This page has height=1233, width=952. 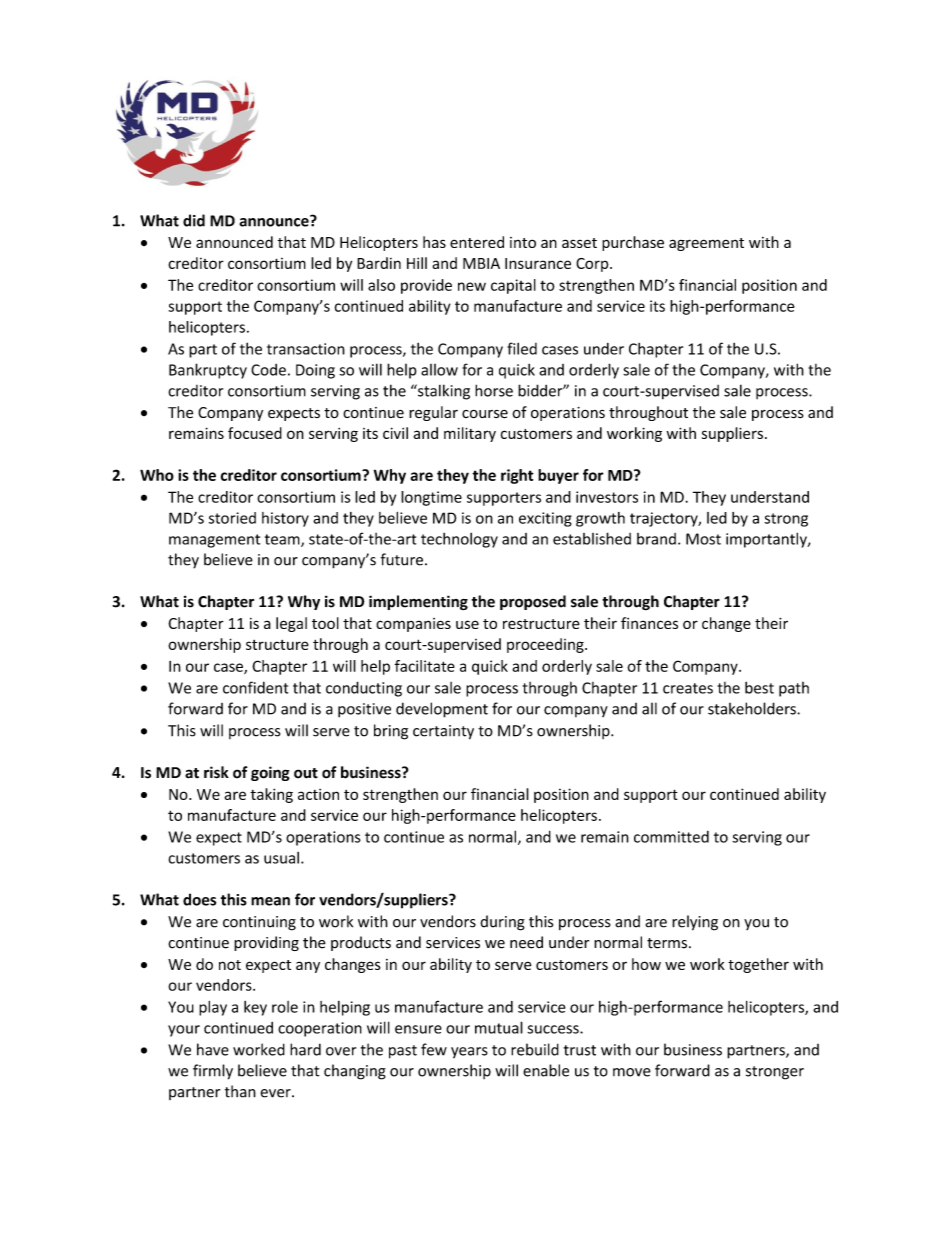 What do you see at coordinates (477, 242) in the page?
I see `entered` at bounding box center [477, 242].
